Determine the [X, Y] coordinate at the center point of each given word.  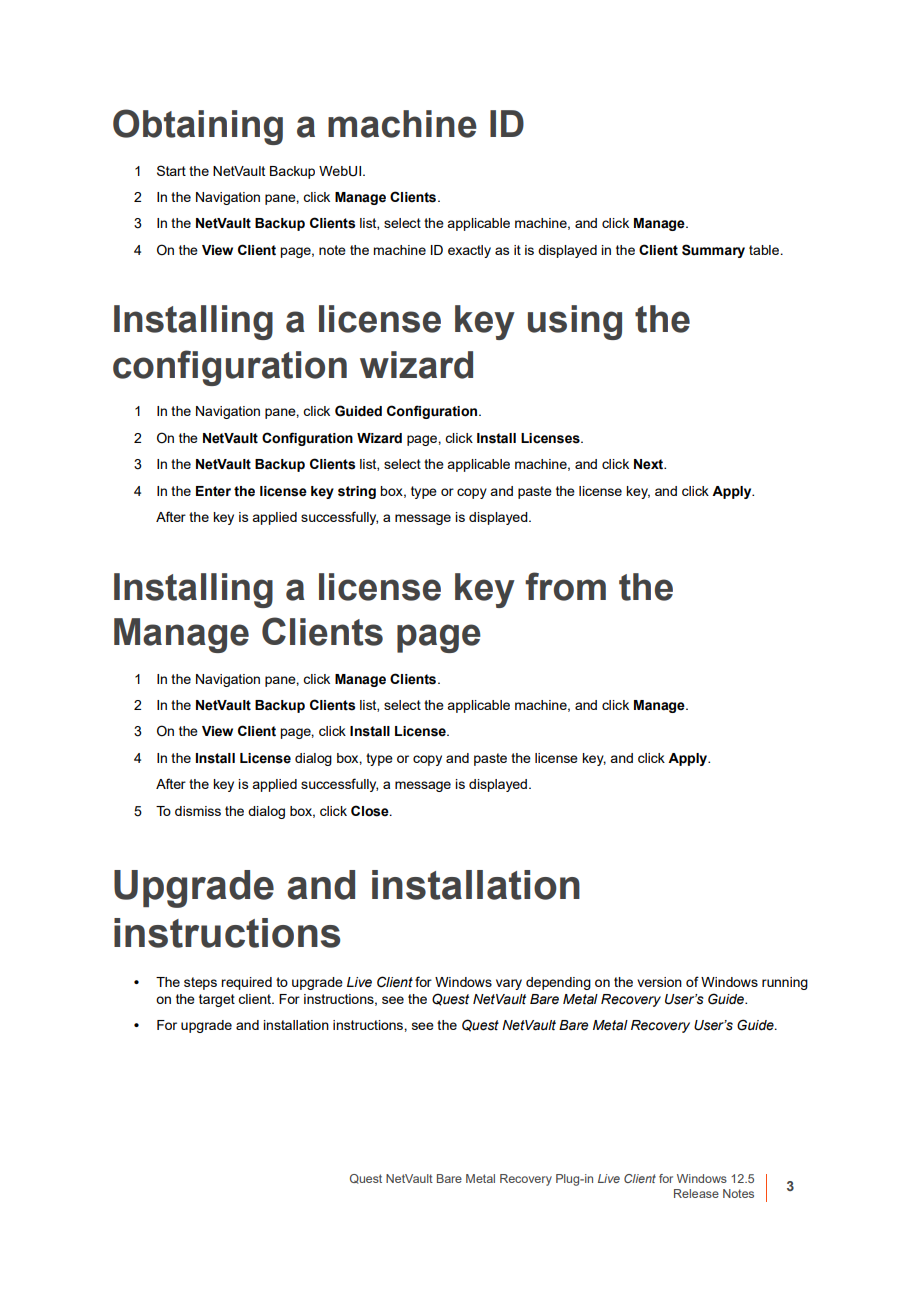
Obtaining [198, 127]
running [785, 983]
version [659, 982]
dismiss [198, 811]
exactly [469, 251]
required [246, 983]
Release [696, 1193]
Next [649, 464]
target [217, 1000]
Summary [713, 251]
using [575, 322]
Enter [213, 491]
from [565, 586]
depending [558, 983]
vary [509, 984]
